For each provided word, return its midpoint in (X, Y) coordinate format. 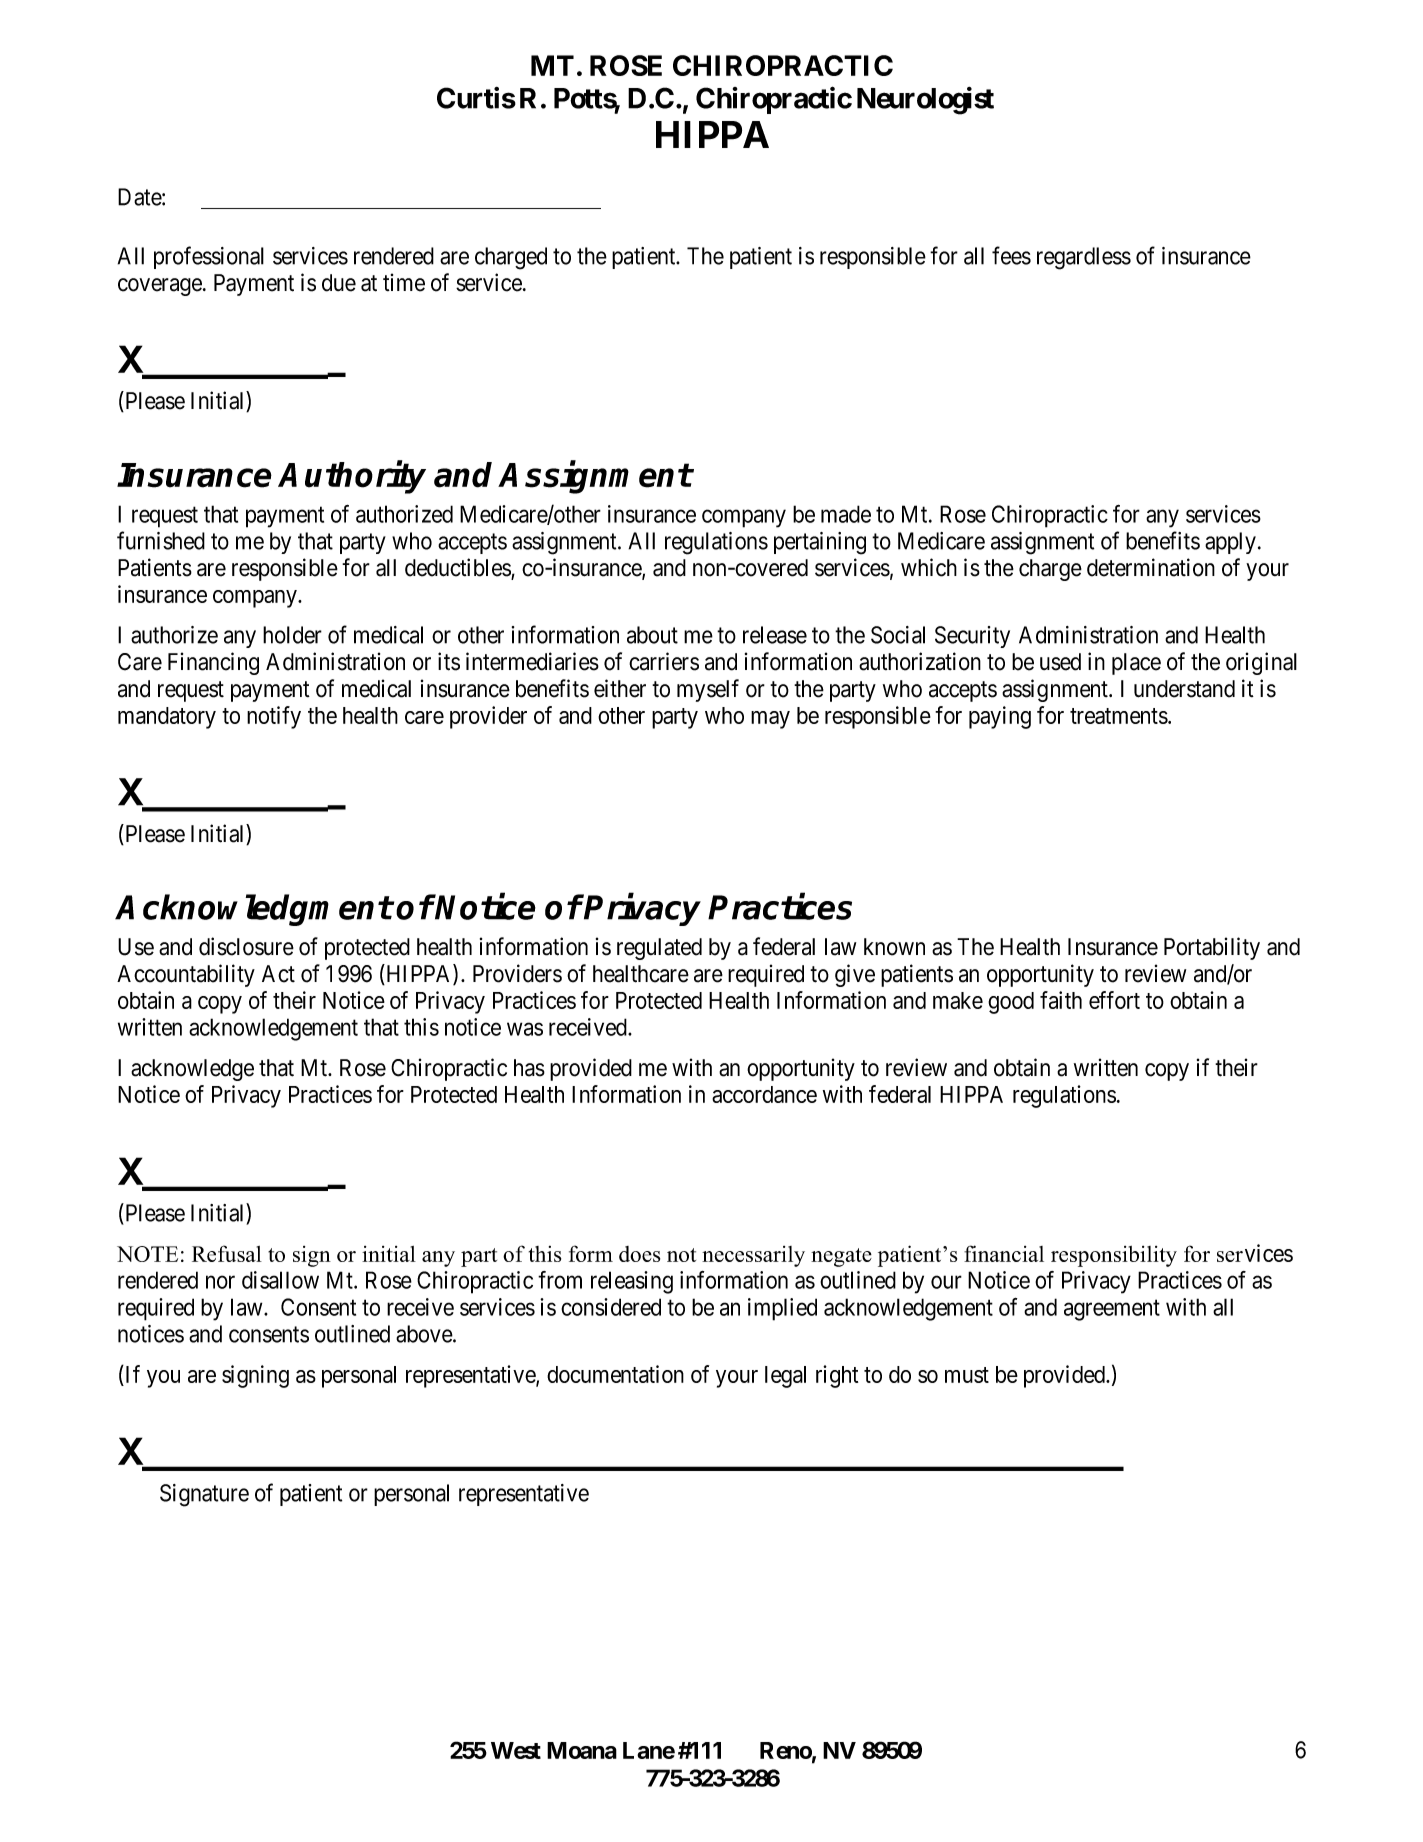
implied (782, 1309)
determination (1151, 567)
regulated (659, 949)
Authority (352, 477)
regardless (1084, 258)
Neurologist (925, 101)
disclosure (246, 946)
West (516, 1750)
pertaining (820, 543)
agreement (1112, 1310)
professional (209, 257)
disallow (280, 1280)
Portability (1212, 948)
